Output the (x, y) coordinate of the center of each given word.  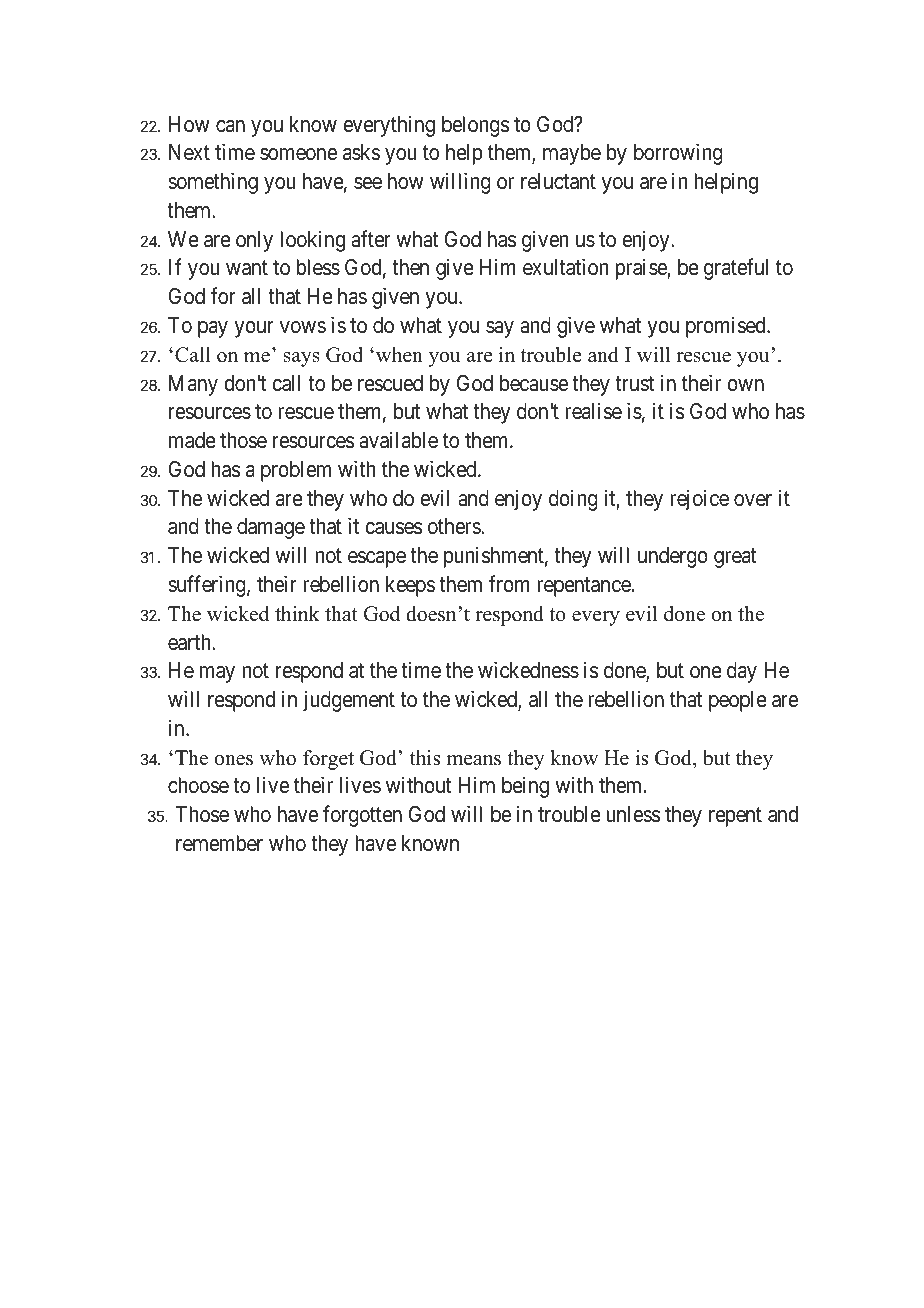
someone (298, 154)
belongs (476, 126)
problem (296, 471)
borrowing (678, 154)
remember (219, 843)
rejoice (699, 500)
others (455, 526)
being (525, 787)
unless (633, 814)
